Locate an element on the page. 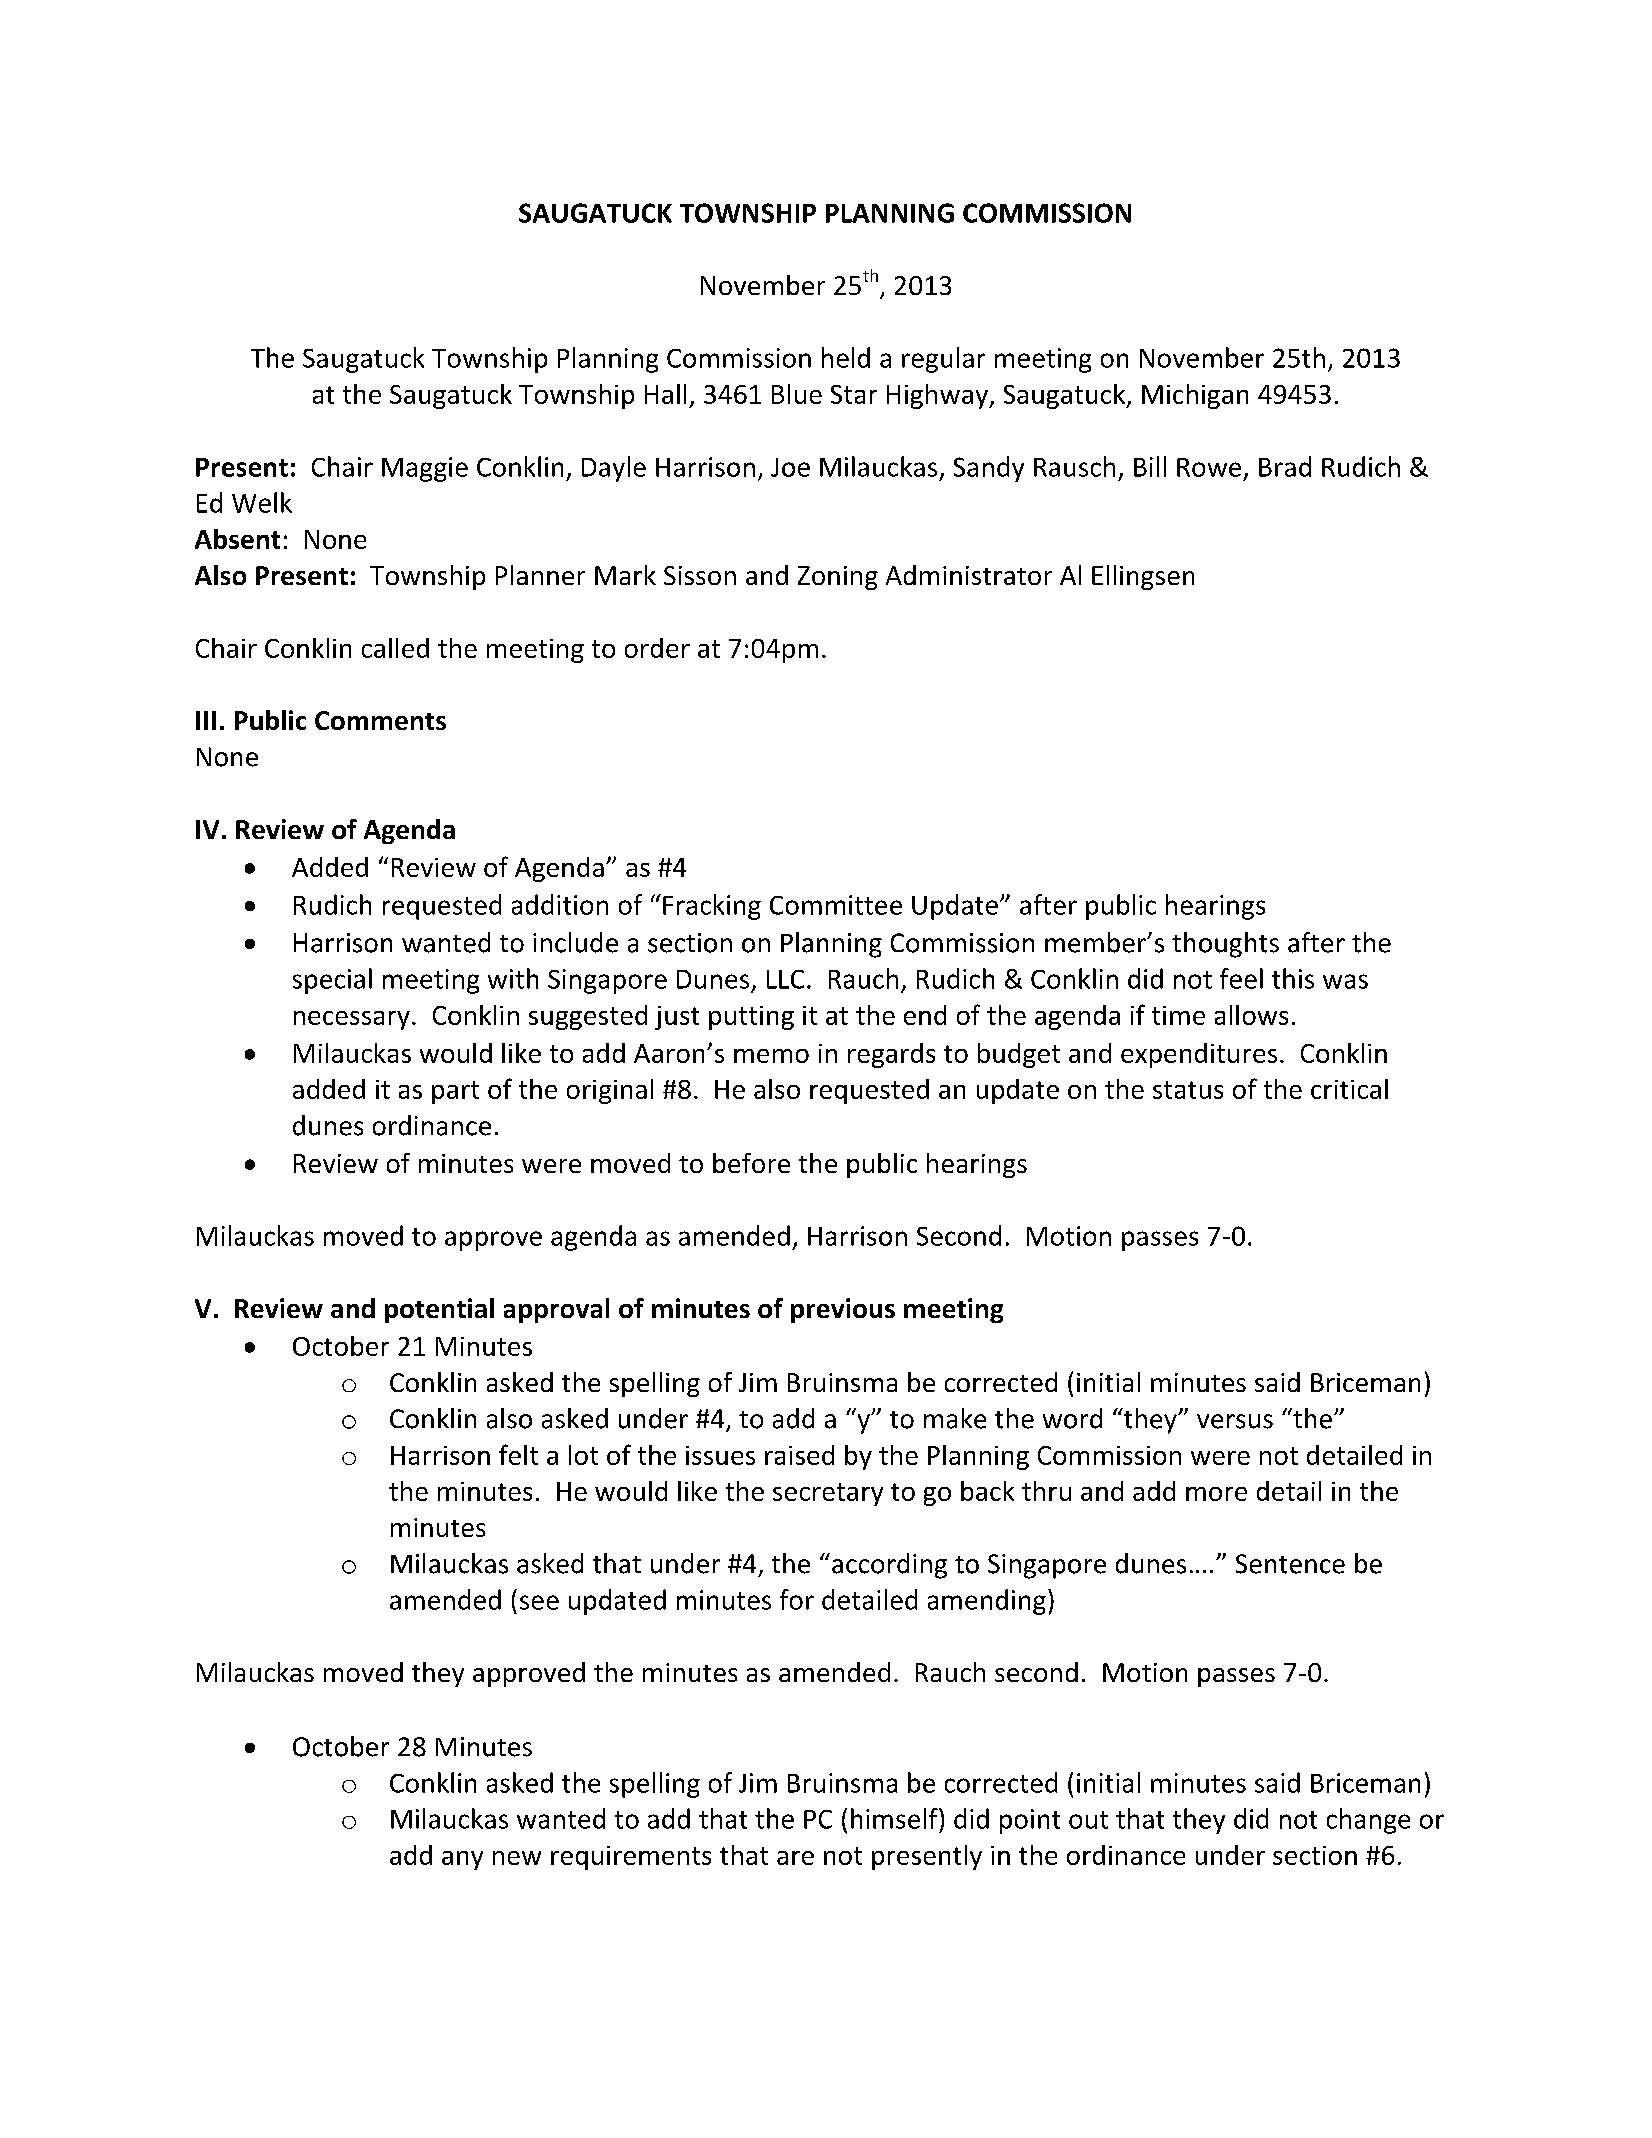 This document has width=1652, height=2138. change is located at coordinates (1368, 1821).
